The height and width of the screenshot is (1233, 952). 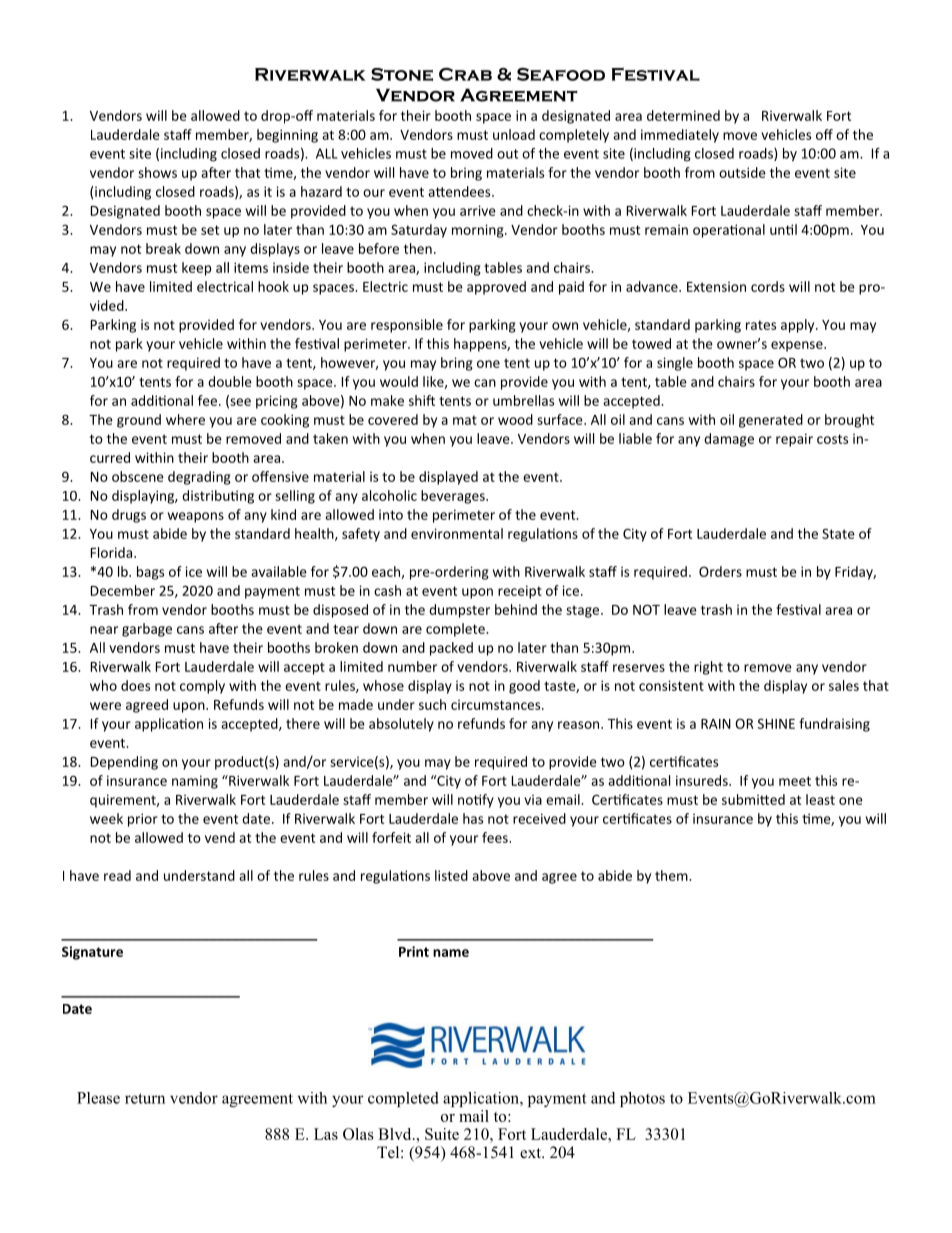 What do you see at coordinates (185, 419) in the screenshot?
I see `where` at bounding box center [185, 419].
